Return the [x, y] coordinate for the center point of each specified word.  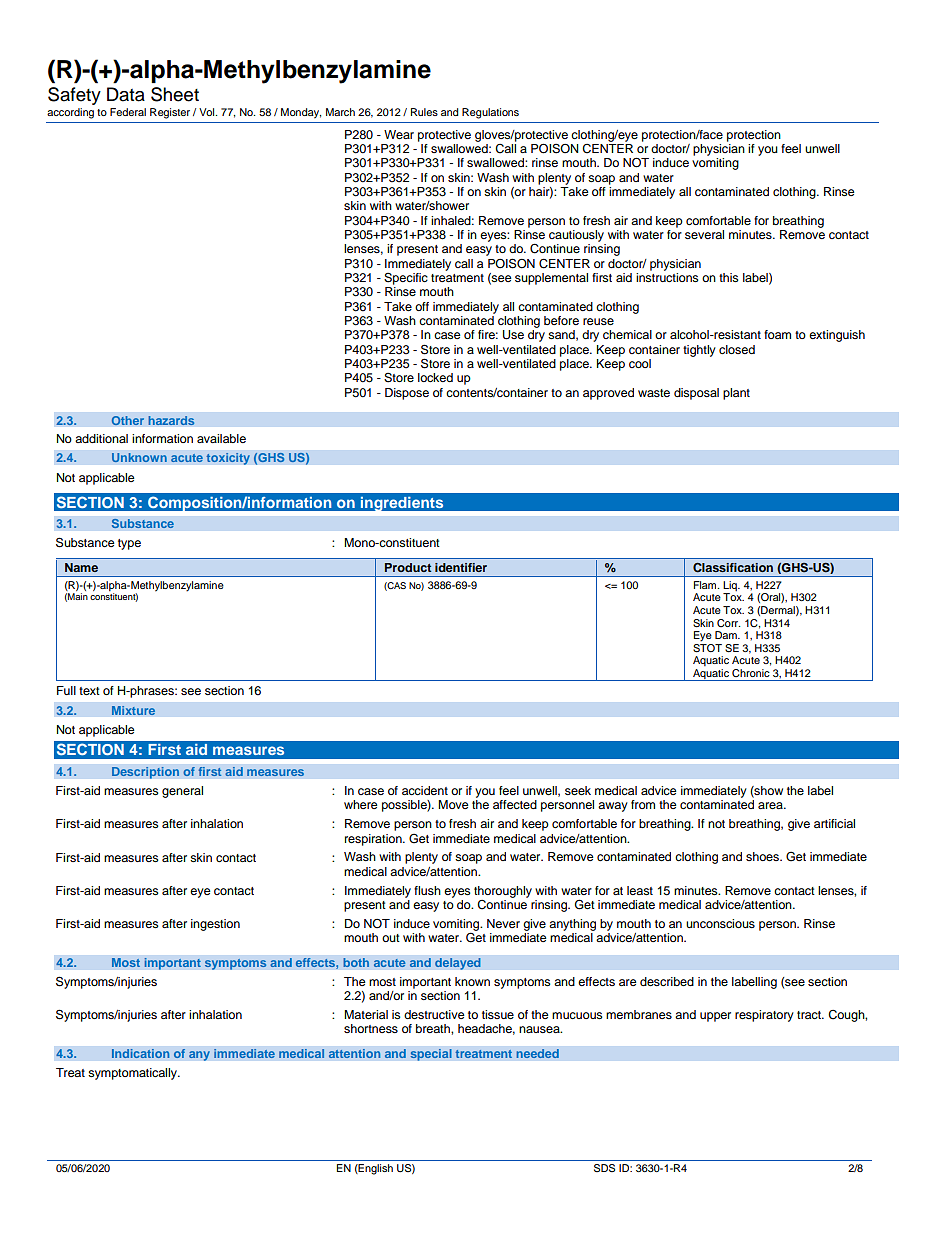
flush [427, 890]
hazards [171, 421]
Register [170, 113]
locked [435, 377]
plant [736, 394]
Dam [727, 635]
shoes [763, 856]
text [89, 691]
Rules [424, 112]
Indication [140, 1054]
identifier [461, 567]
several [704, 234]
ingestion [215, 925]
